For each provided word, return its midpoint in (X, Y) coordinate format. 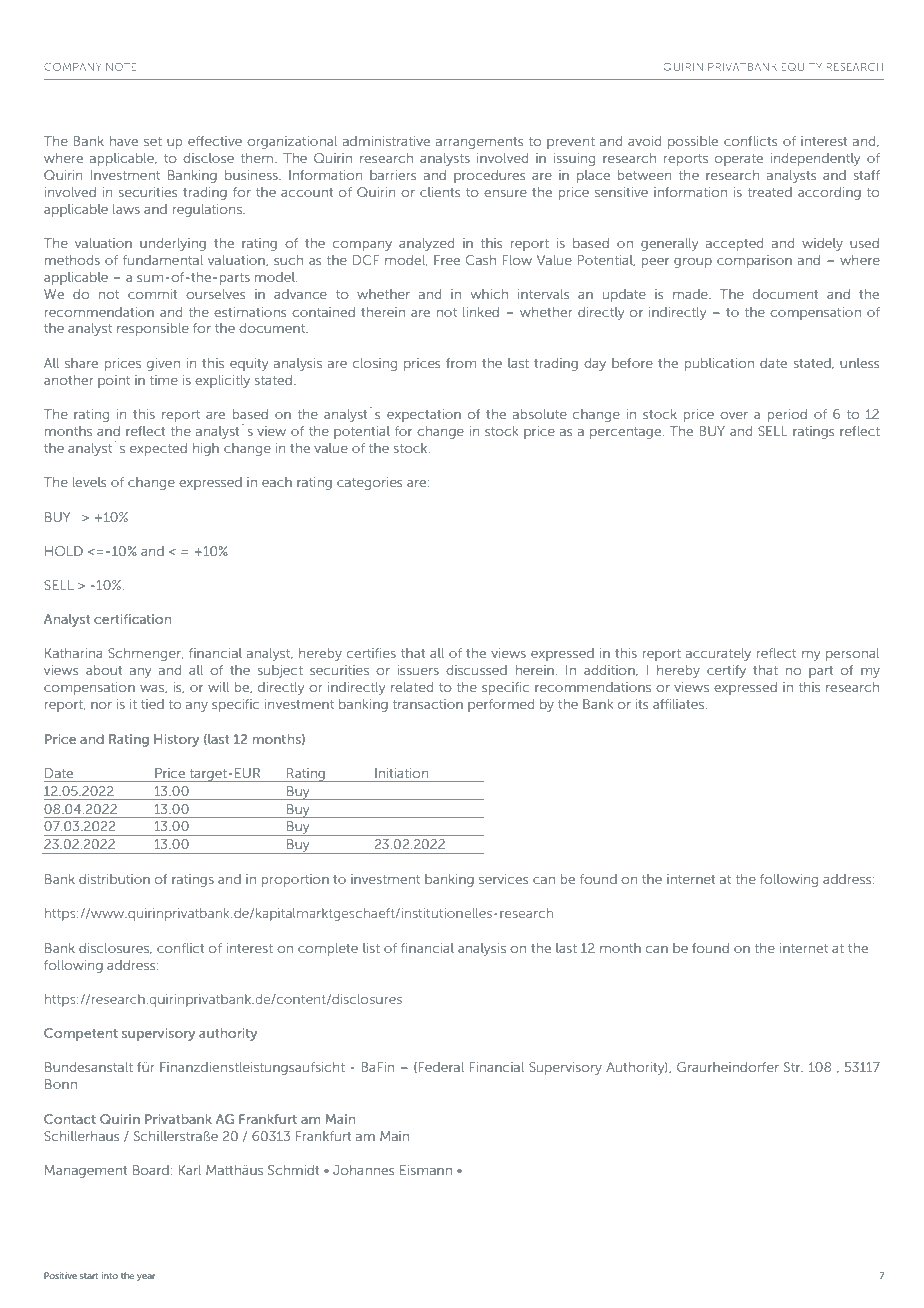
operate (739, 160)
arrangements (479, 143)
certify (726, 671)
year (146, 1277)
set (153, 141)
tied (152, 704)
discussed (476, 670)
